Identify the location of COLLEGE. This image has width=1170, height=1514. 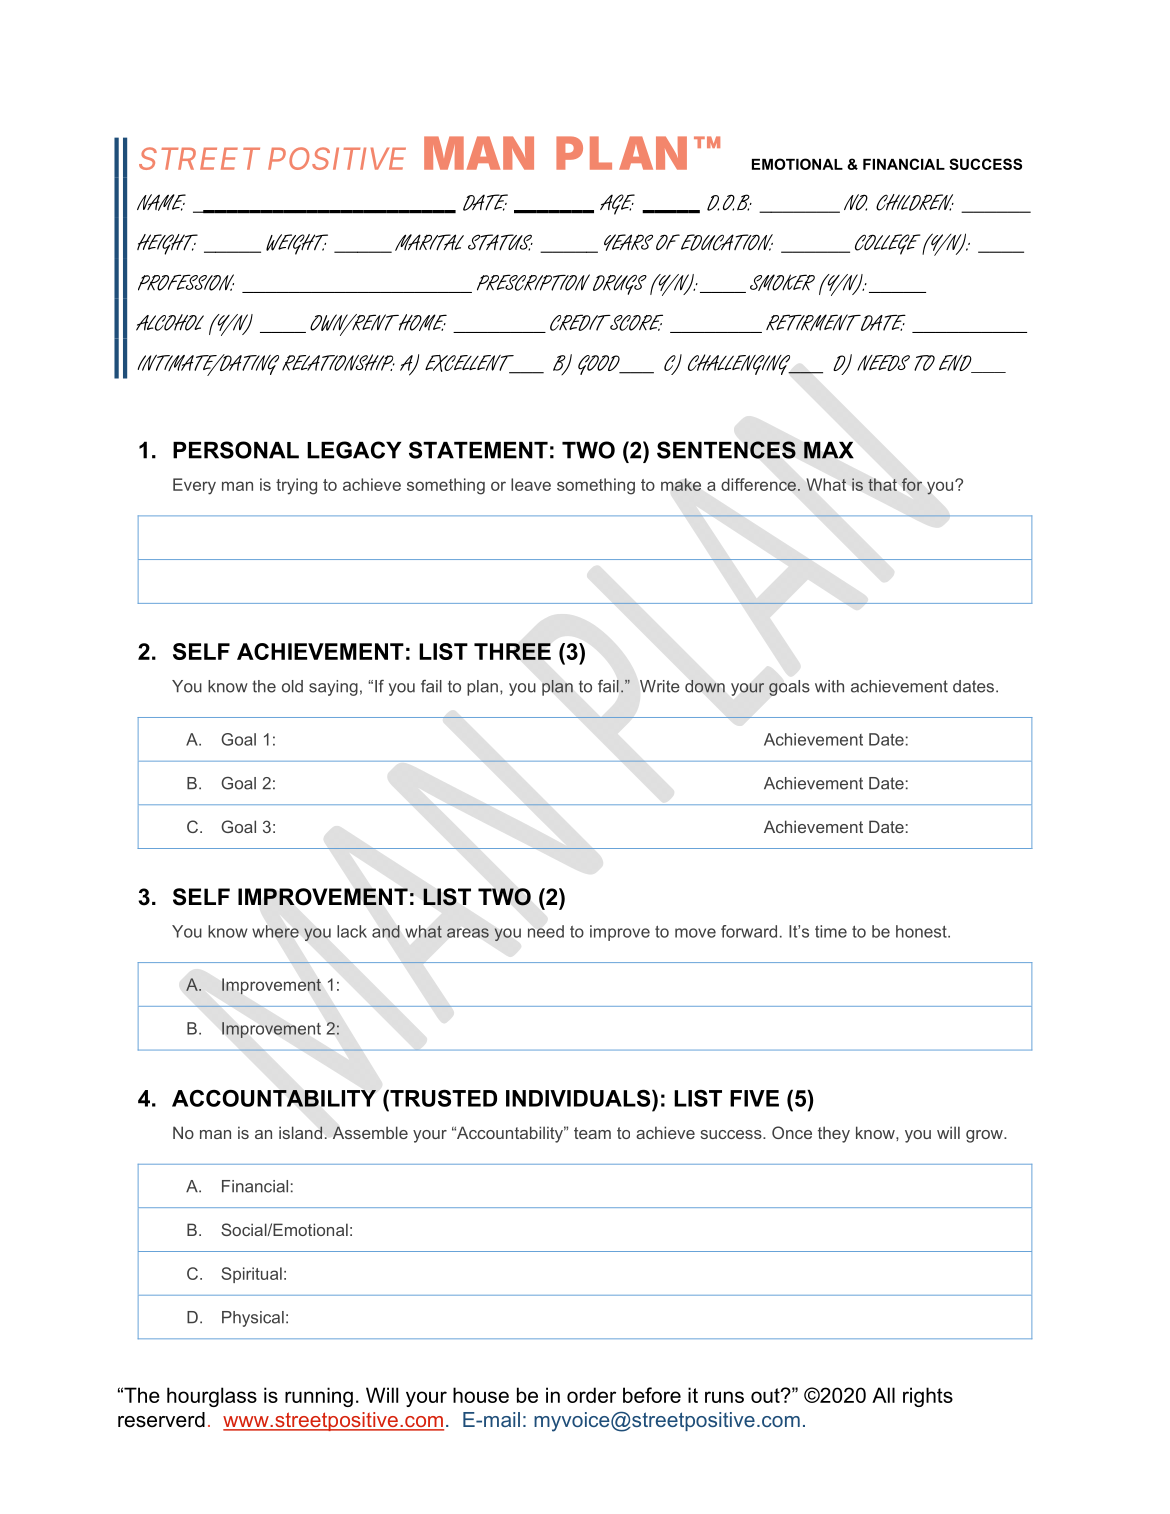
(888, 244).
